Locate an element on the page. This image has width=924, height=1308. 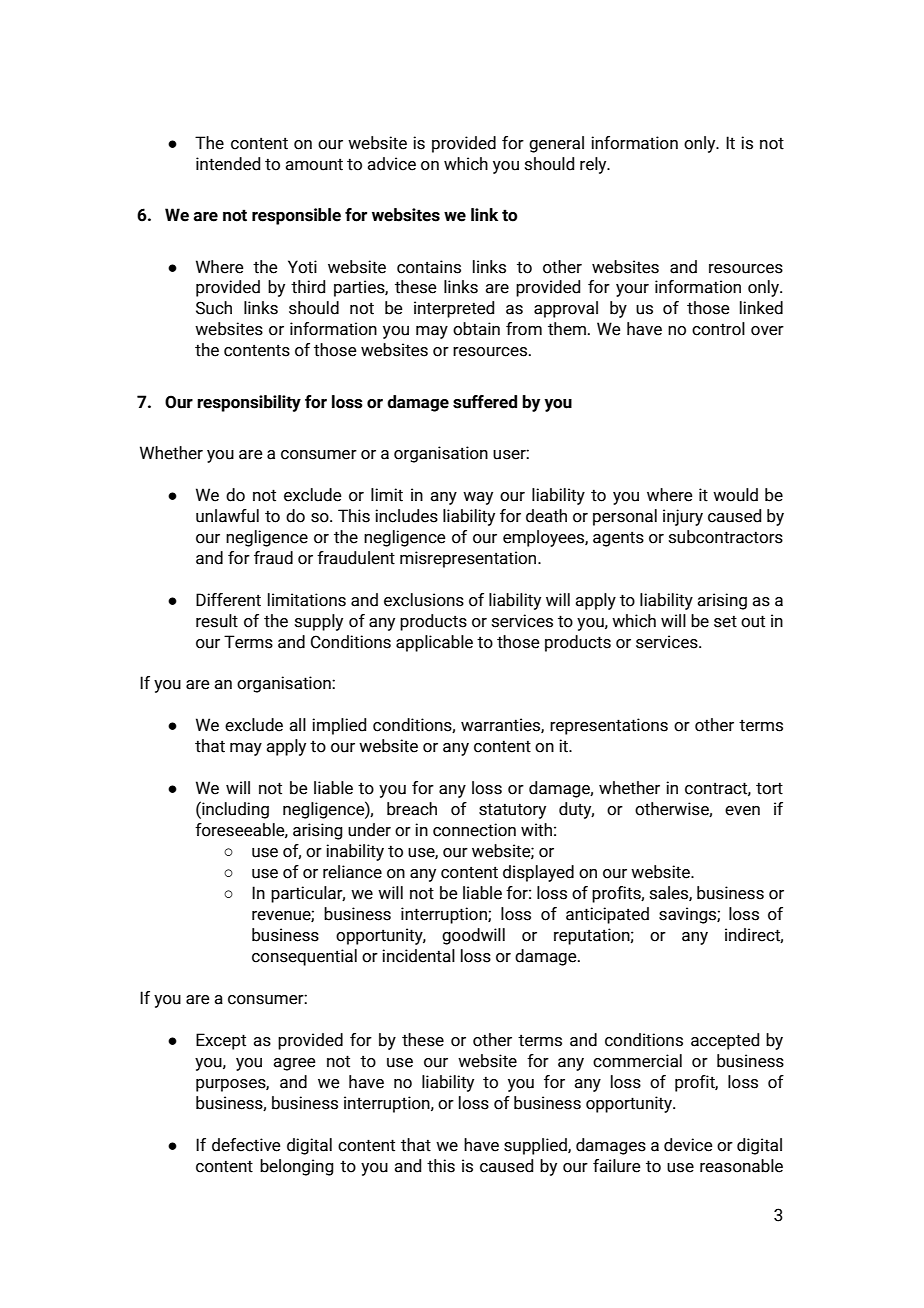
amount is located at coordinates (314, 164).
